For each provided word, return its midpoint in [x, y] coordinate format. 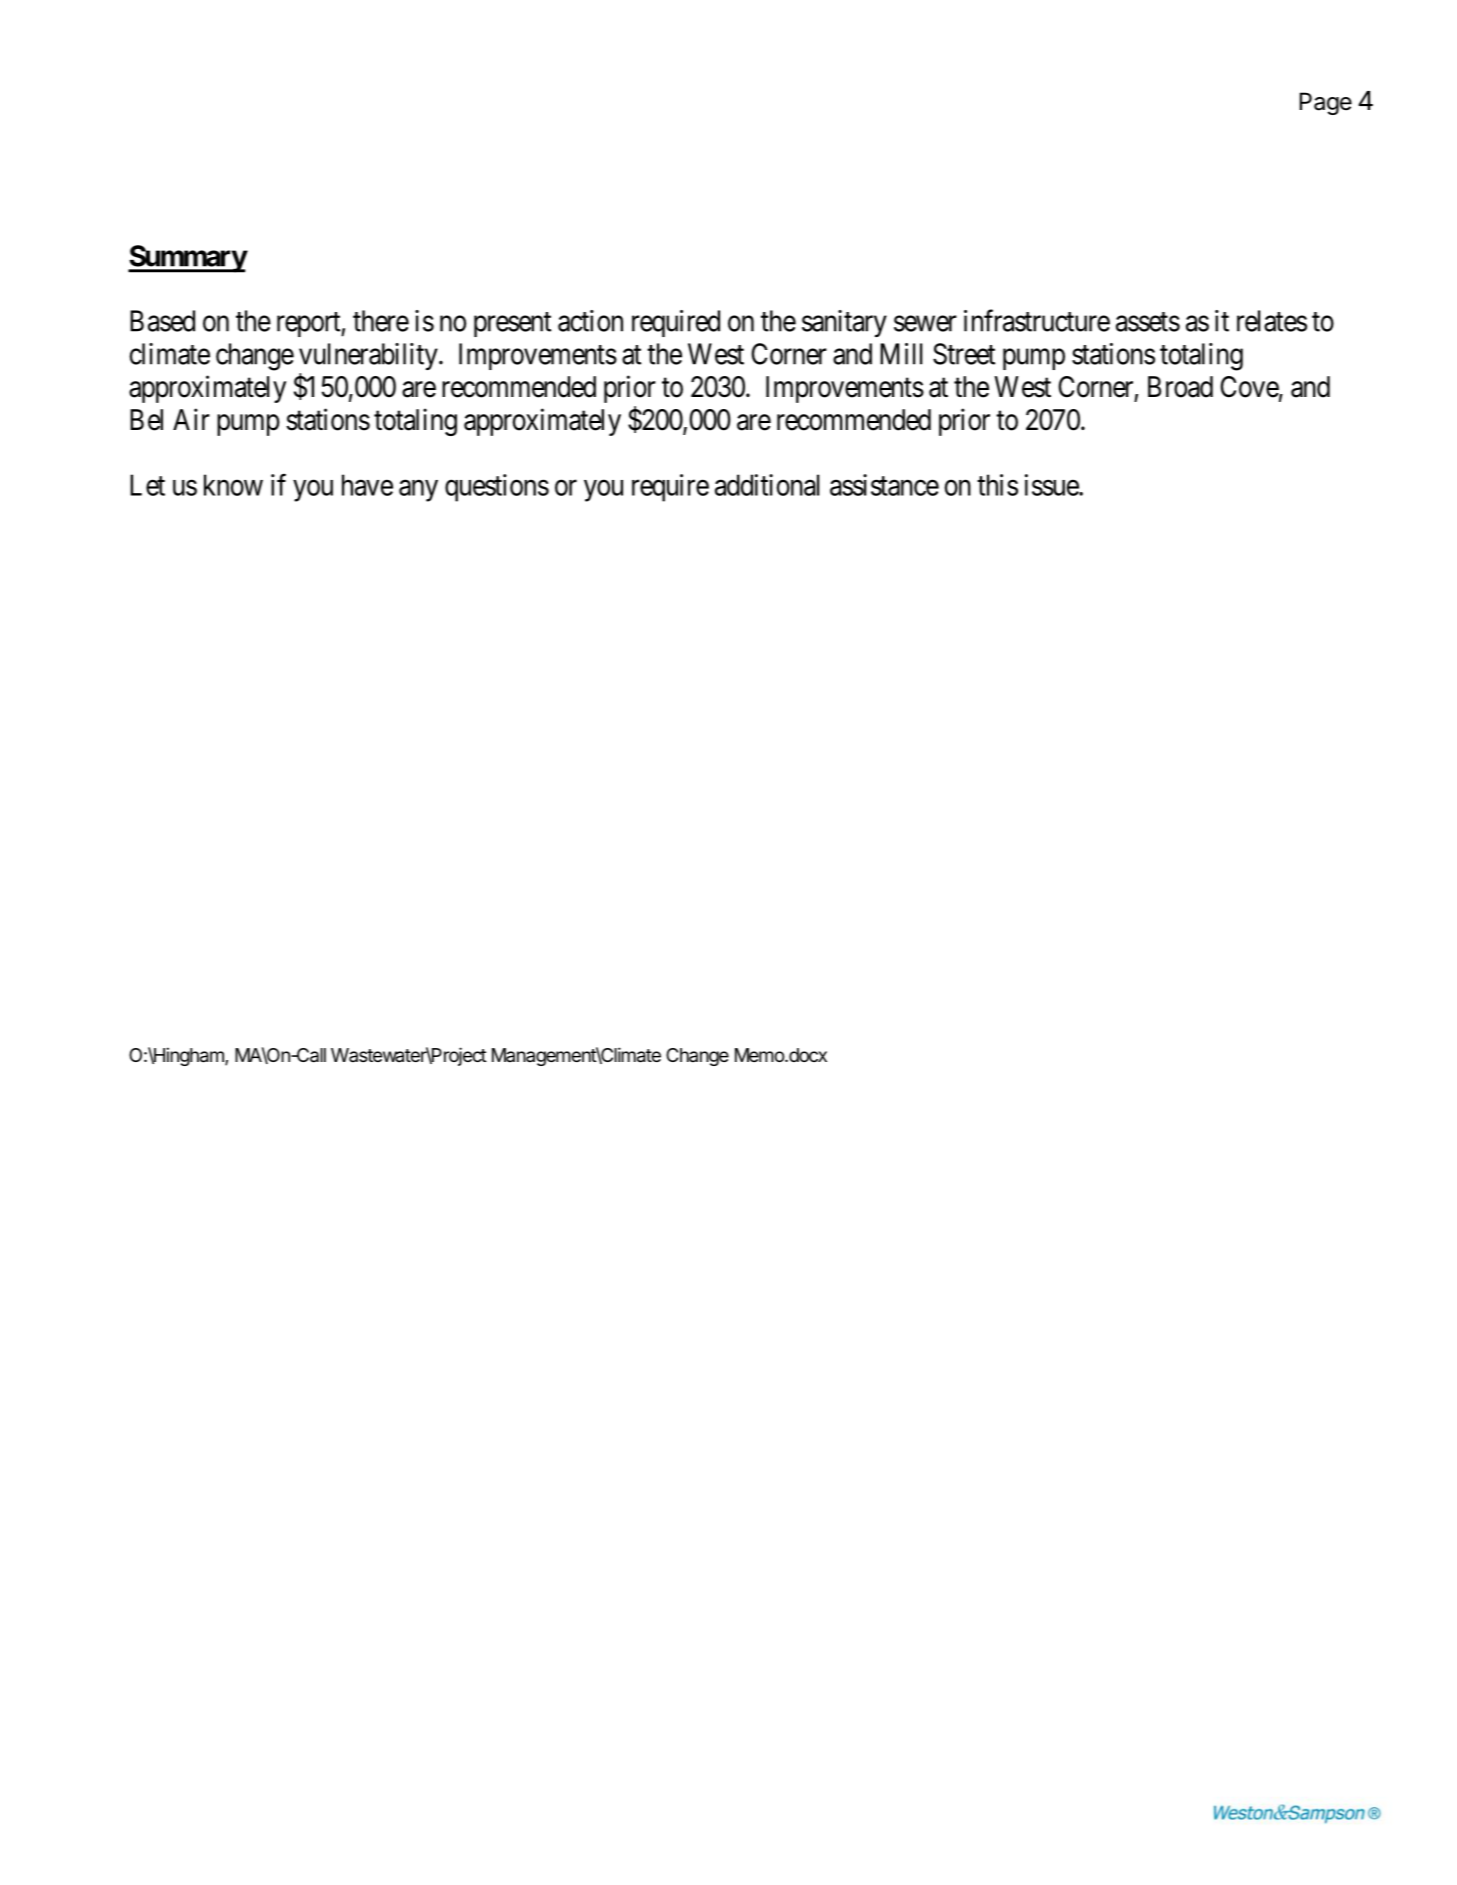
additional [767, 485]
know [233, 485]
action [590, 321]
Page [1326, 103]
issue [1052, 485]
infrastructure [1037, 320]
